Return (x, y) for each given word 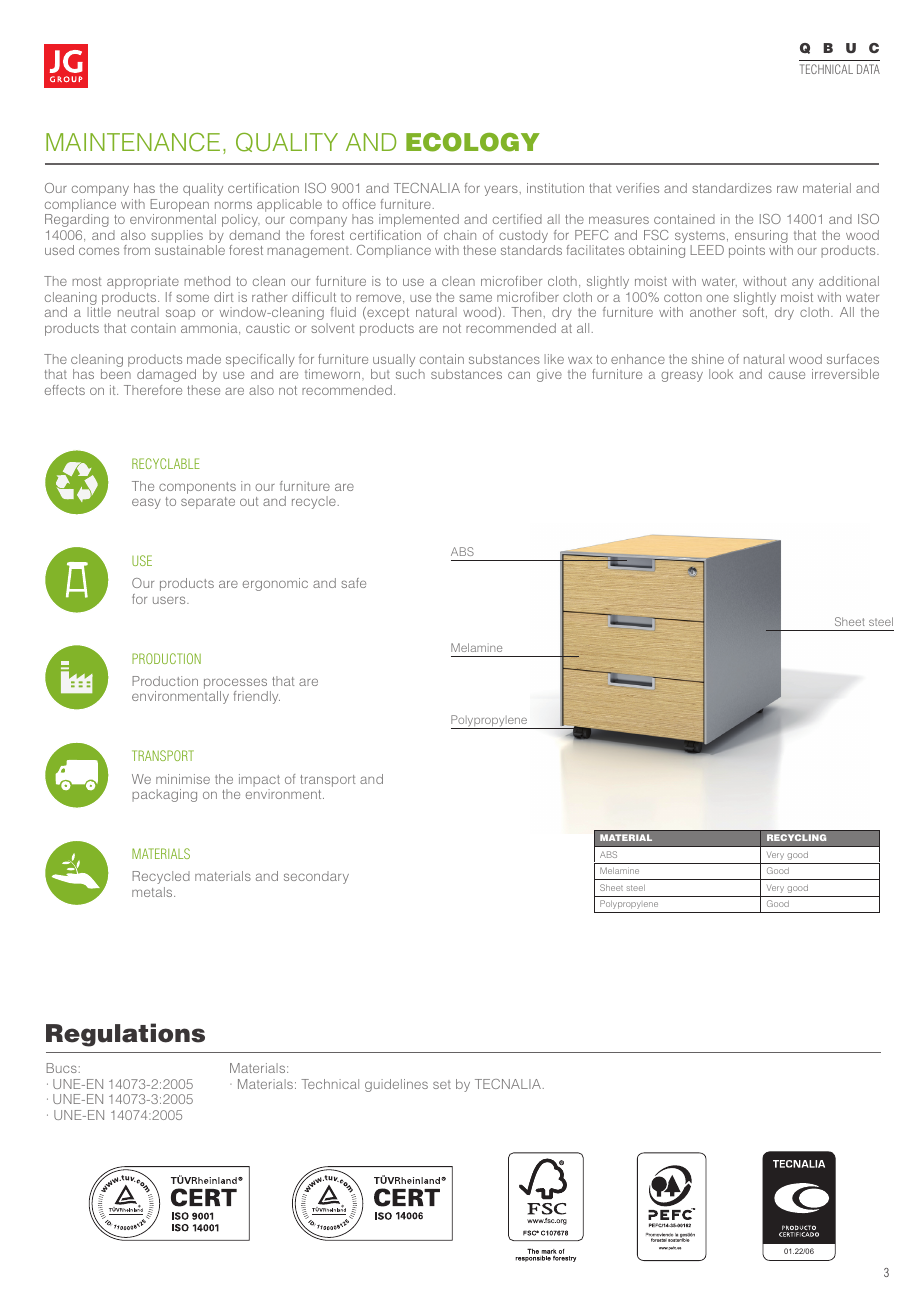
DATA (868, 69)
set (442, 1084)
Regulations (125, 1035)
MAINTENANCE (133, 142)
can (519, 375)
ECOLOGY (473, 142)
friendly (257, 697)
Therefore (153, 390)
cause (787, 375)
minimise (183, 779)
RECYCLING (796, 837)
